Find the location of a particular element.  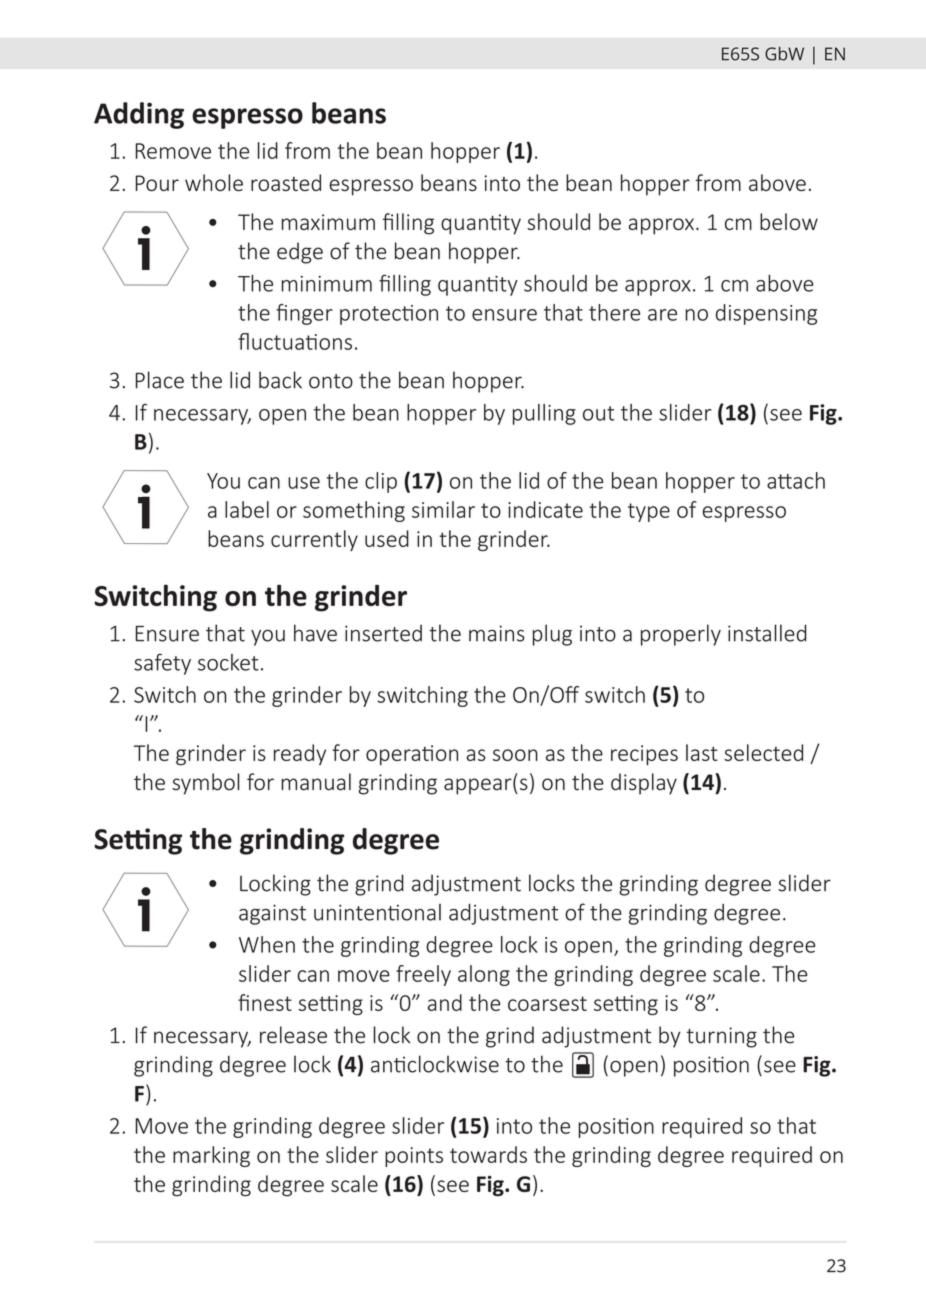

marking is located at coordinates (211, 1156).
